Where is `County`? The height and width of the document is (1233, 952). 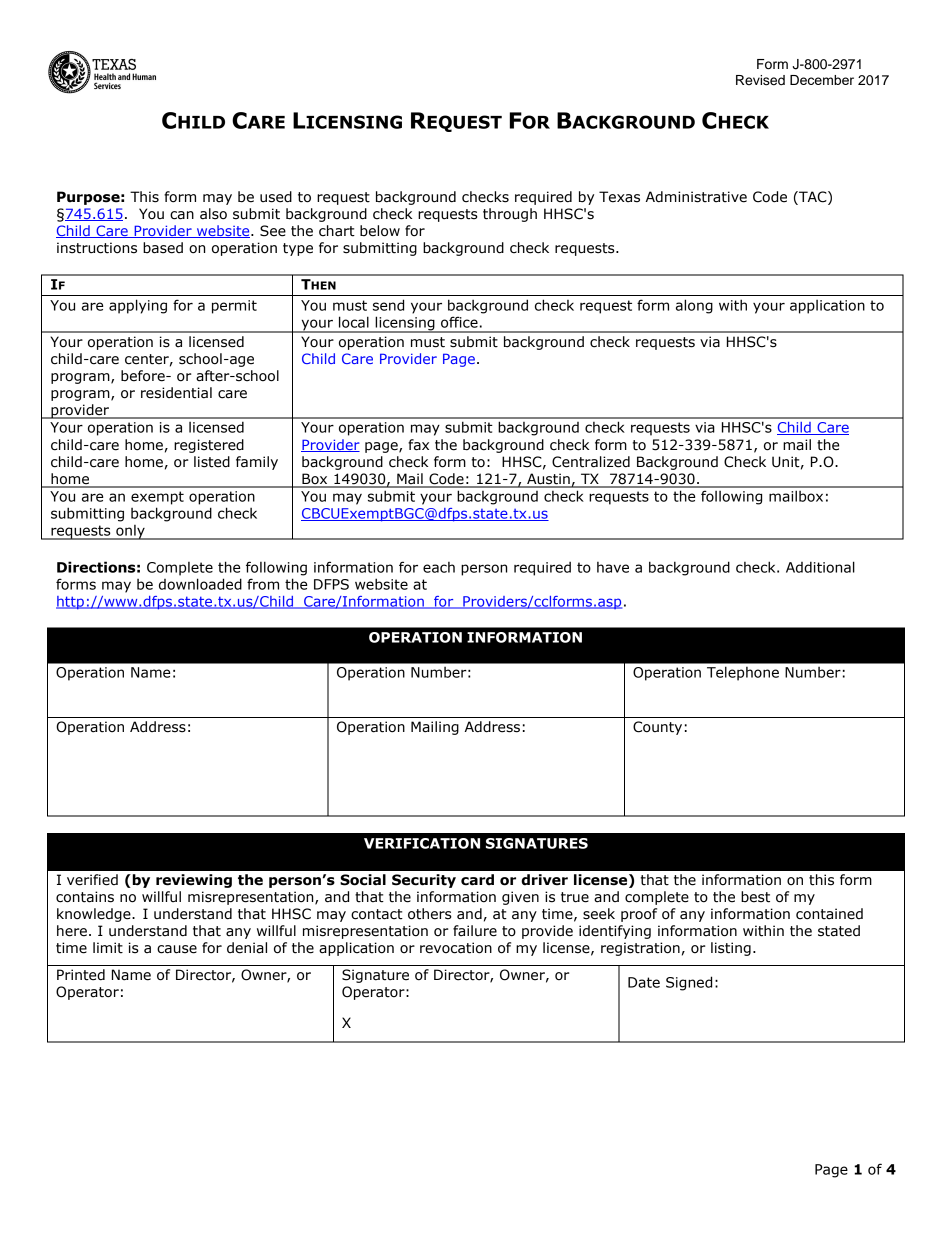 County is located at coordinates (657, 728).
